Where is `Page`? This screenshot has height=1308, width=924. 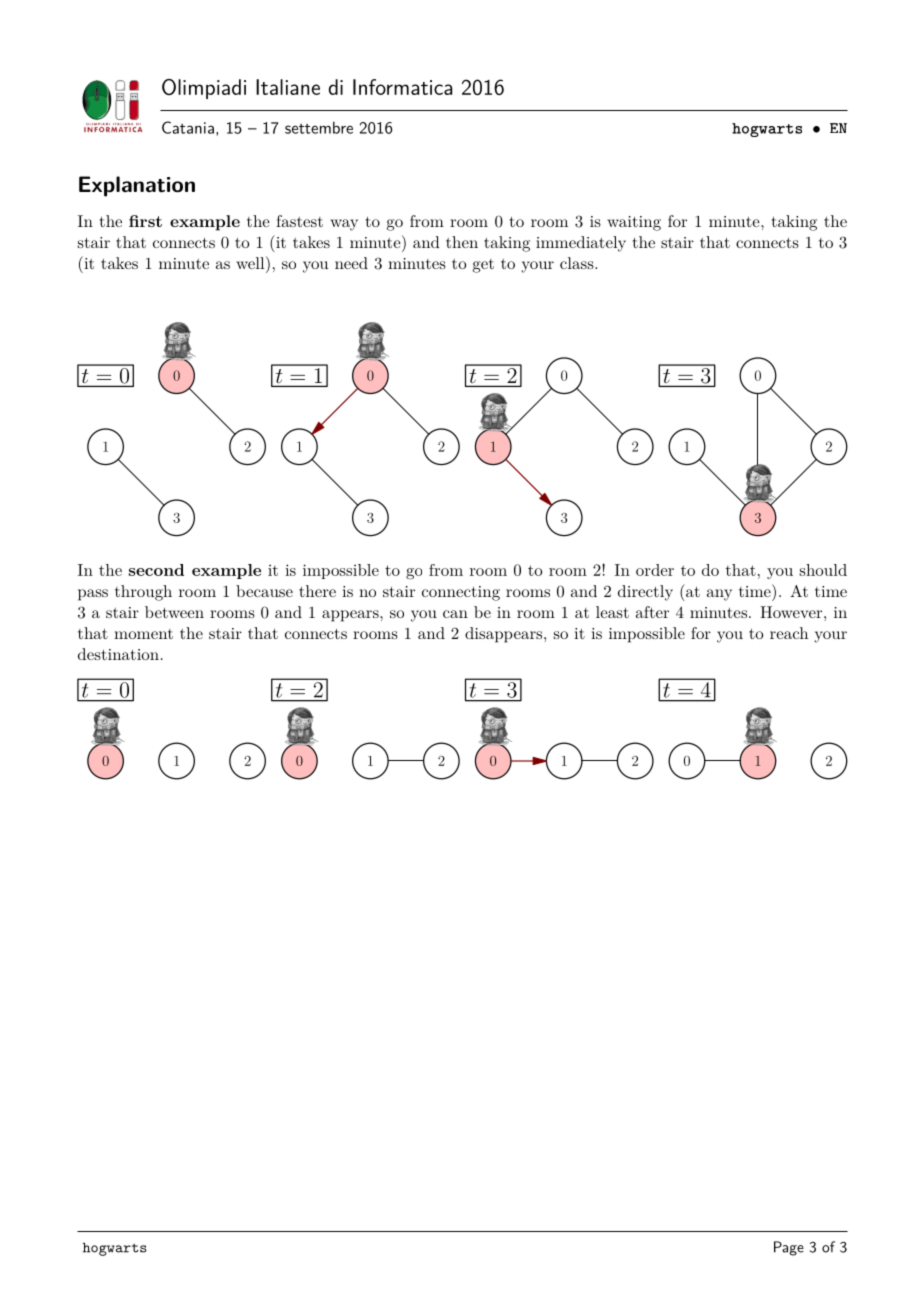
Page is located at coordinates (789, 1248).
